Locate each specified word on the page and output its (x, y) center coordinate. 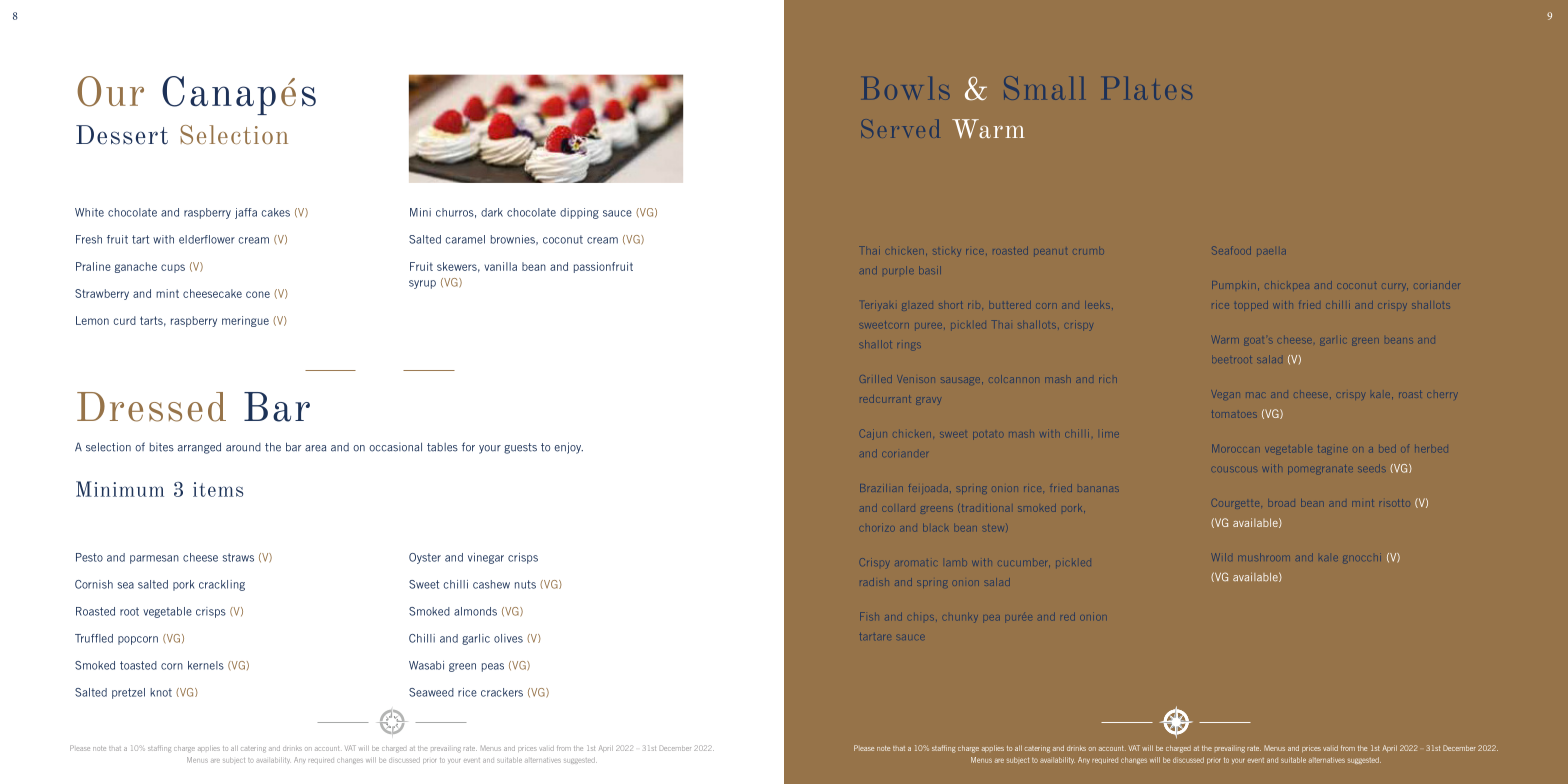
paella (1271, 251)
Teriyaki (878, 306)
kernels (206, 665)
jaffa (246, 213)
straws (238, 557)
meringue (245, 321)
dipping (579, 213)
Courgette (1234, 504)
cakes (275, 212)
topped (1251, 306)
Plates (1148, 88)
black (935, 528)
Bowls (907, 88)
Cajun (872, 433)
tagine (1331, 449)
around (243, 447)
